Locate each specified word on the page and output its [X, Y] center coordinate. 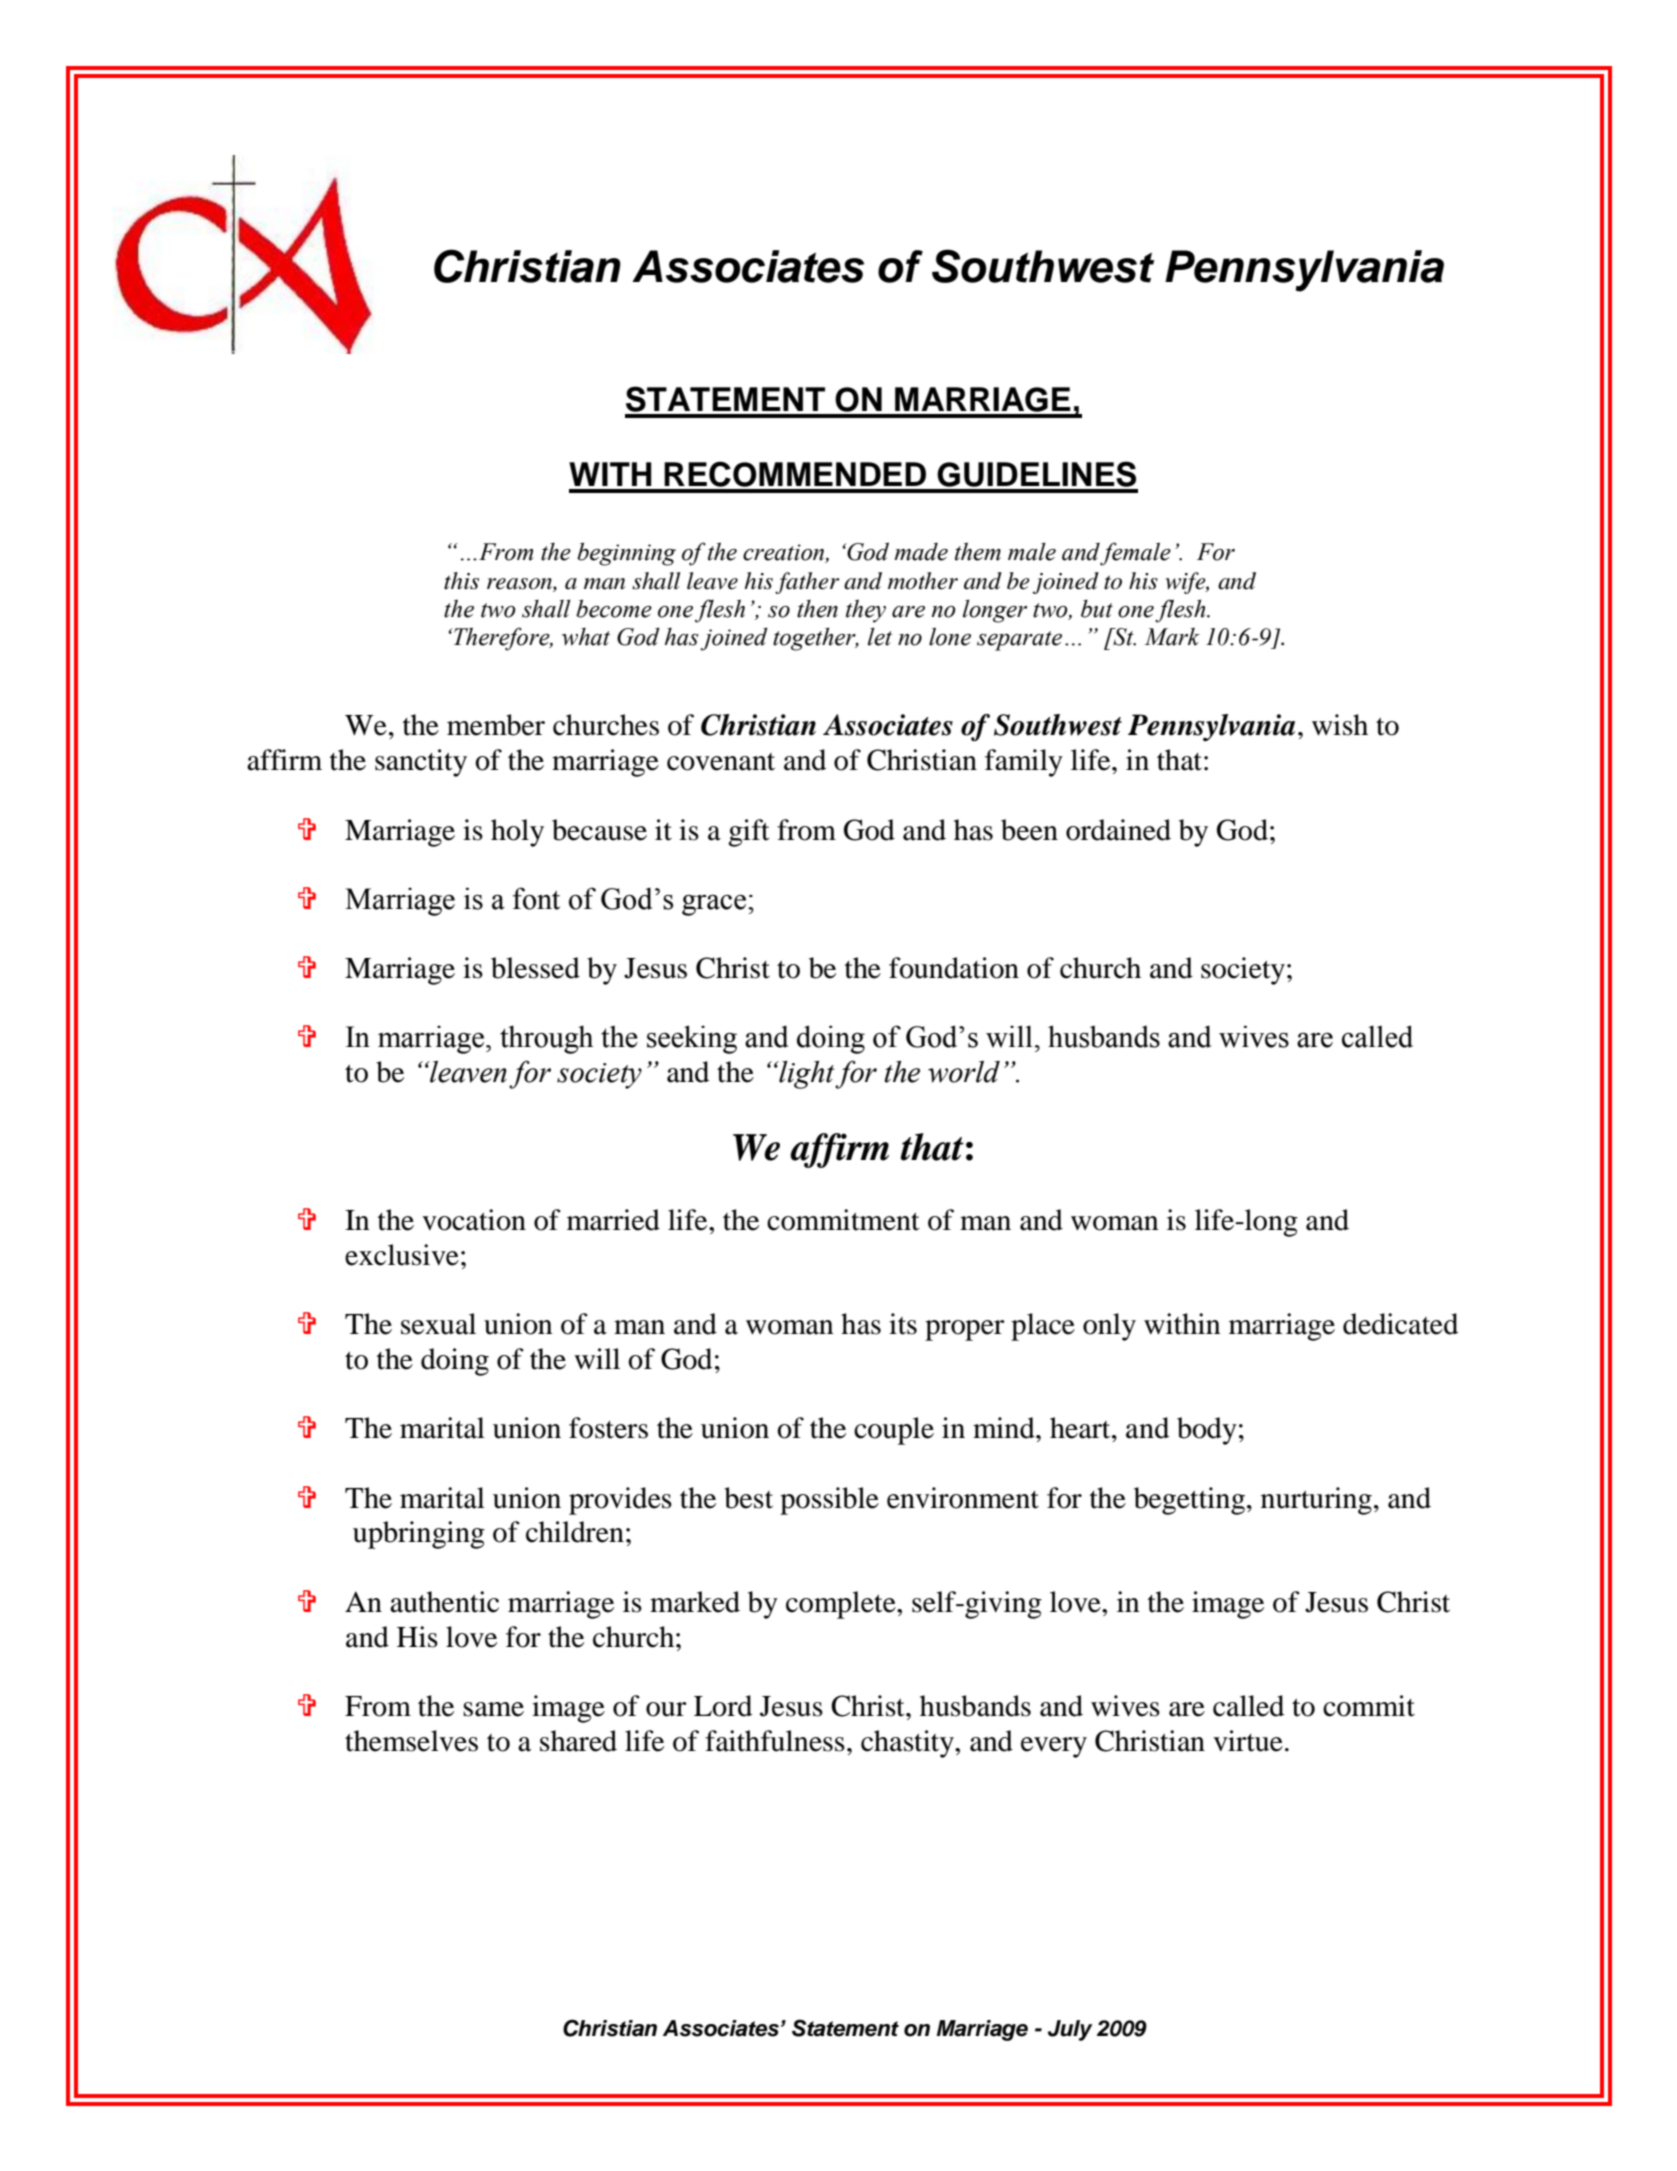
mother [923, 581]
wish [1340, 725]
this [461, 581]
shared [578, 1741]
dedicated [1400, 1324]
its [903, 1324]
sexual [438, 1324]
